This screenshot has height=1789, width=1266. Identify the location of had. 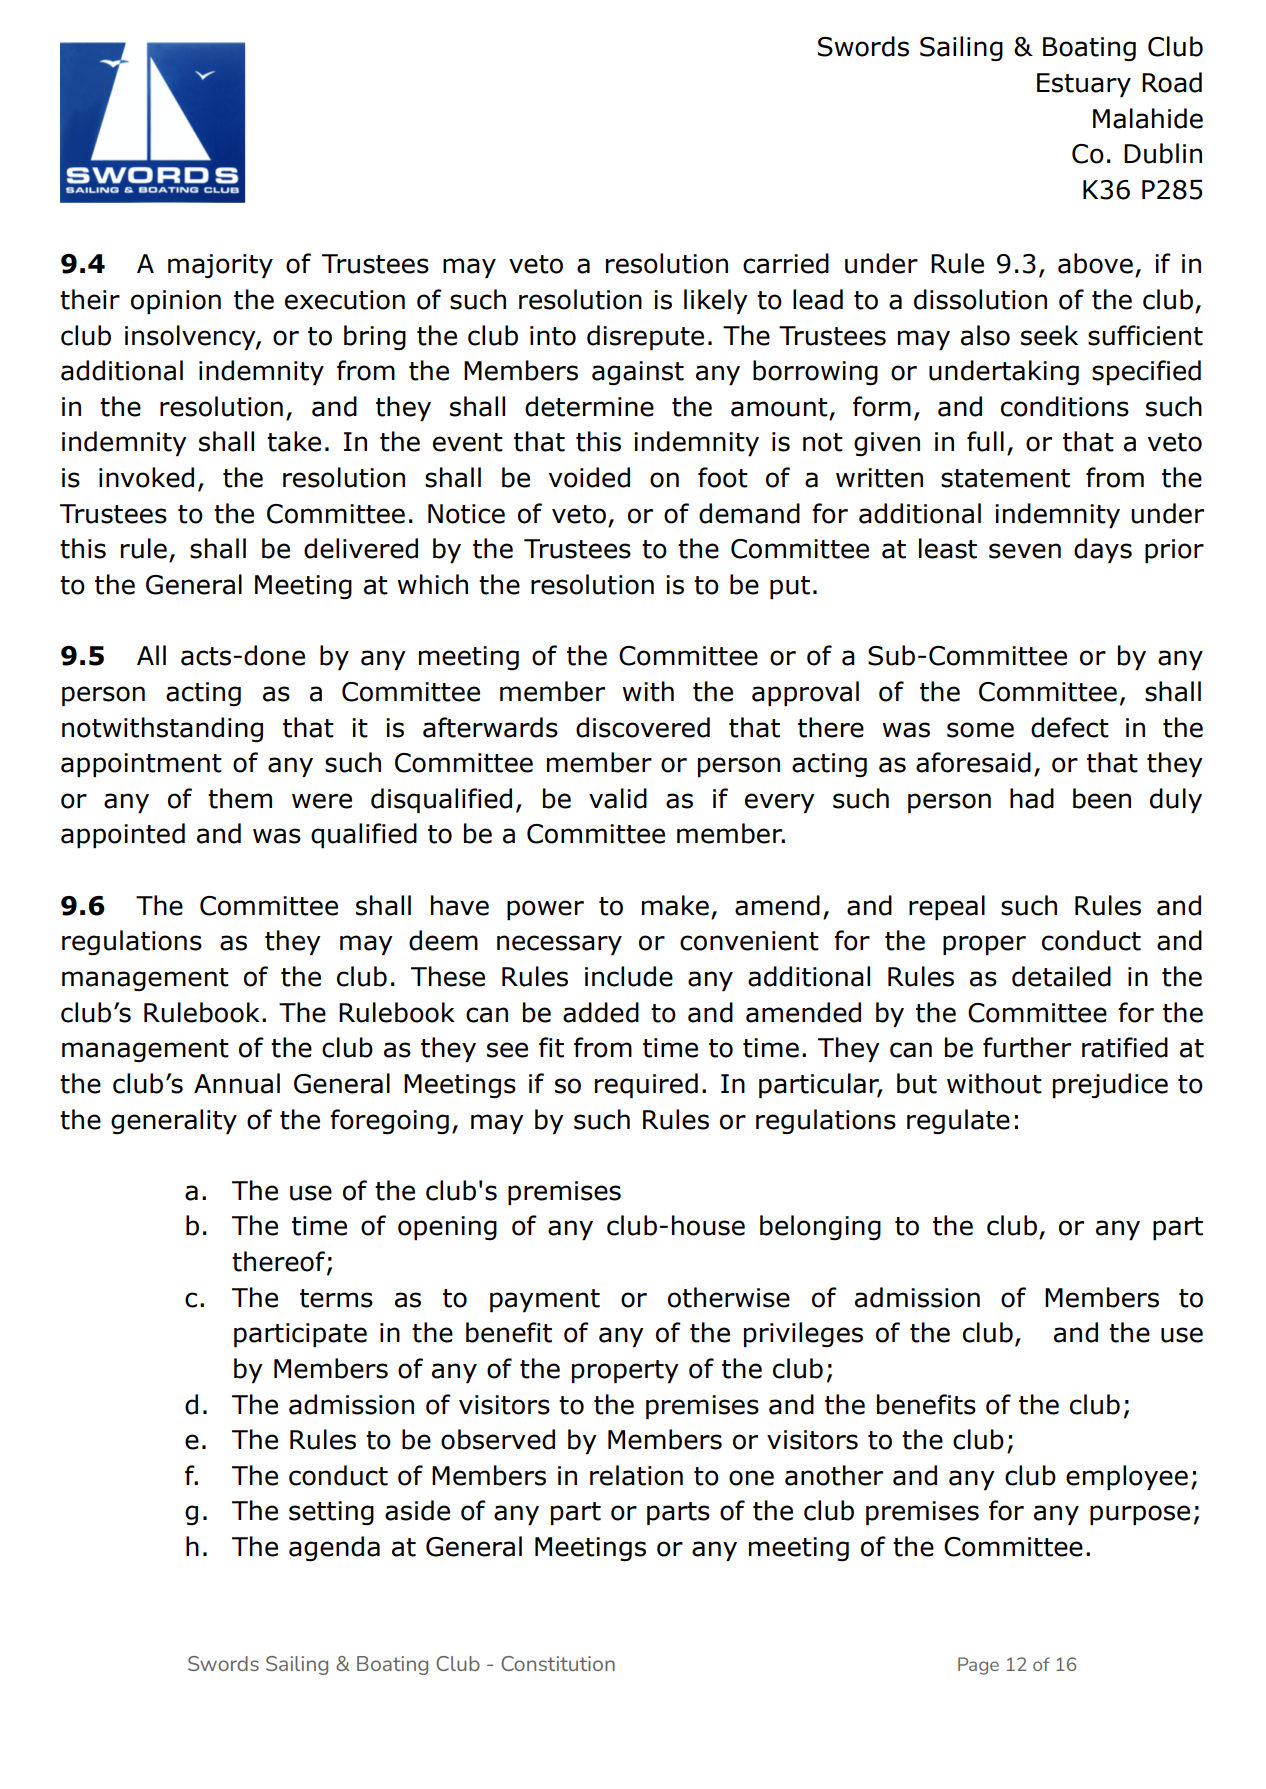
(1032, 798).
